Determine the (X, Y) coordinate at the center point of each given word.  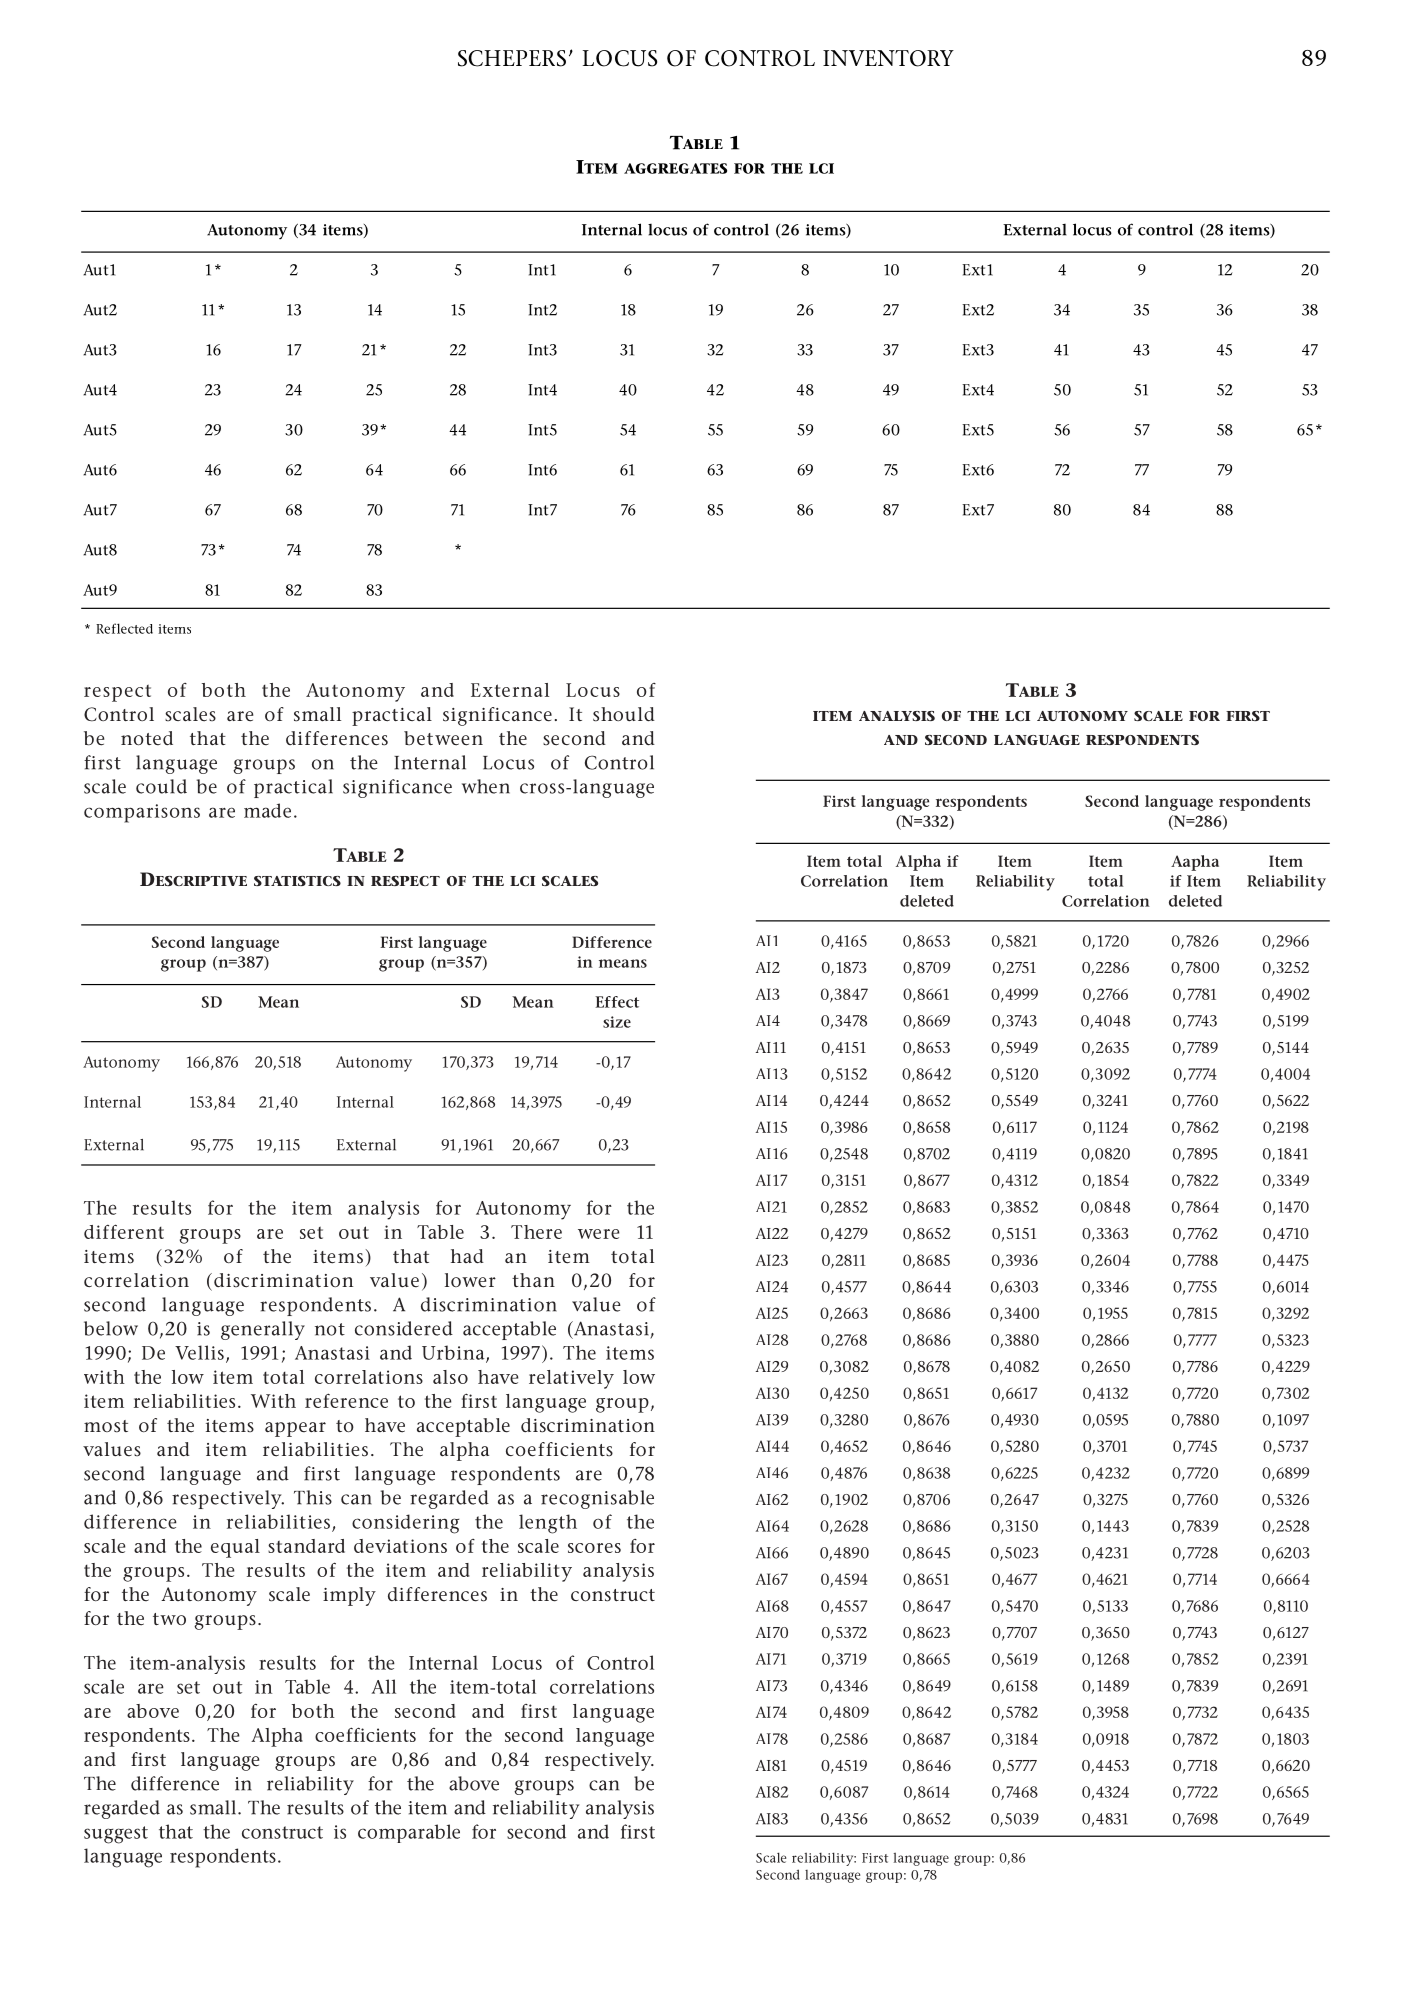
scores (594, 1548)
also (450, 1377)
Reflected (124, 628)
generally (263, 1330)
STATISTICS (297, 881)
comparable (409, 1833)
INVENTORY (888, 58)
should (624, 714)
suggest (116, 1835)
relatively (571, 1379)
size (617, 1022)
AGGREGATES (675, 168)
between (443, 738)
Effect (617, 1002)
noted (147, 738)
